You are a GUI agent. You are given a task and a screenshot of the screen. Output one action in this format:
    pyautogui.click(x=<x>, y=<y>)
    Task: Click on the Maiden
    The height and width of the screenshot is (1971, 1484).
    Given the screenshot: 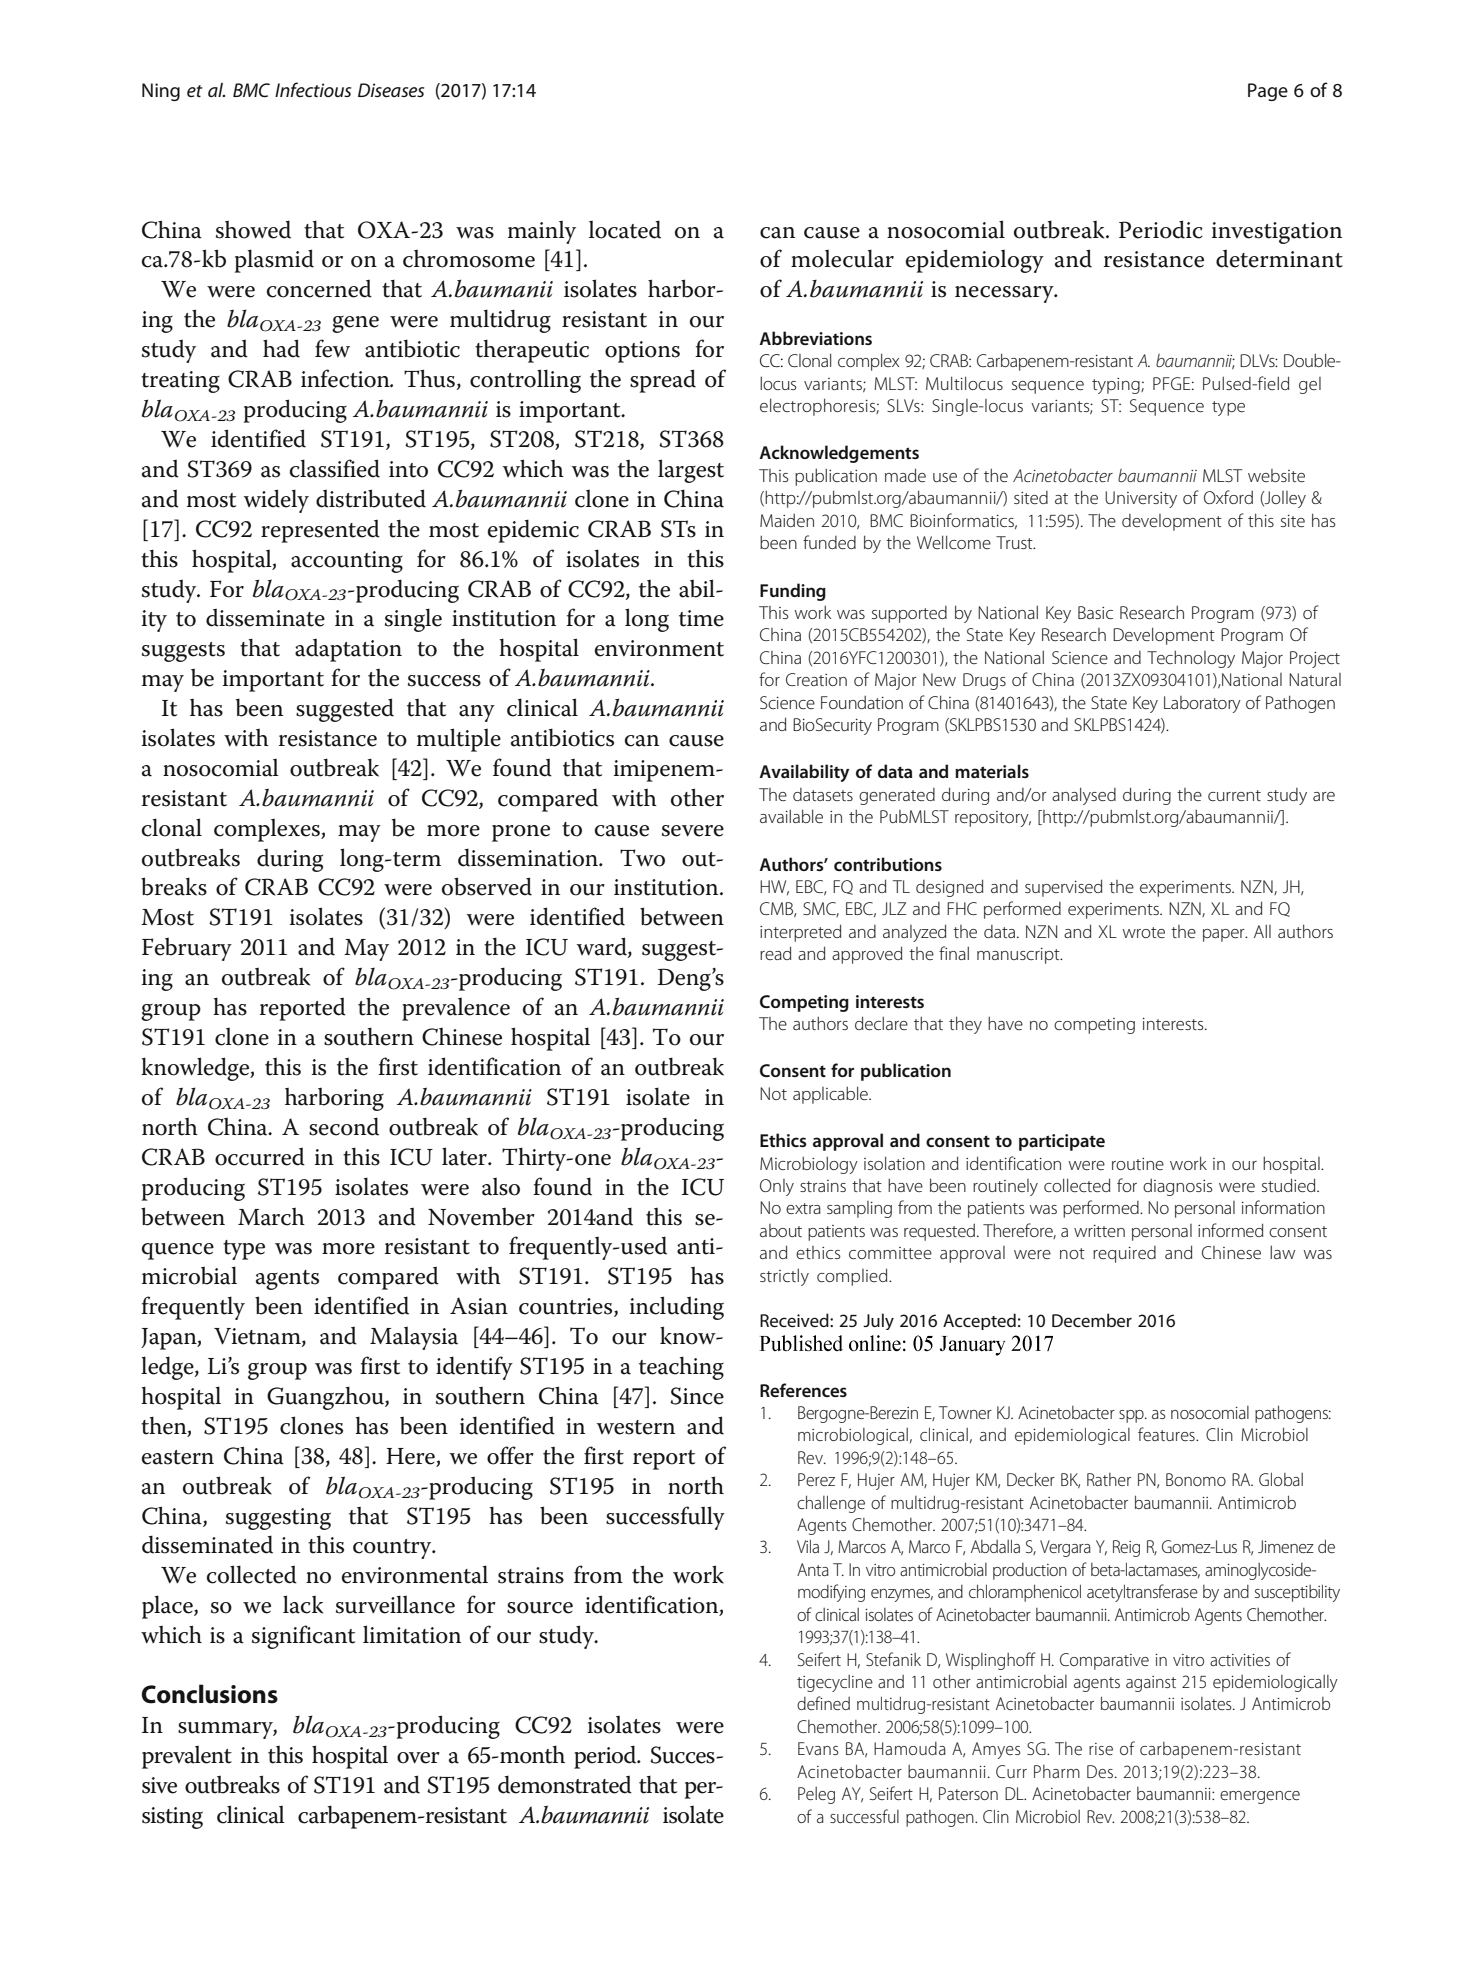 What is the action you would take?
    pyautogui.click(x=787, y=520)
